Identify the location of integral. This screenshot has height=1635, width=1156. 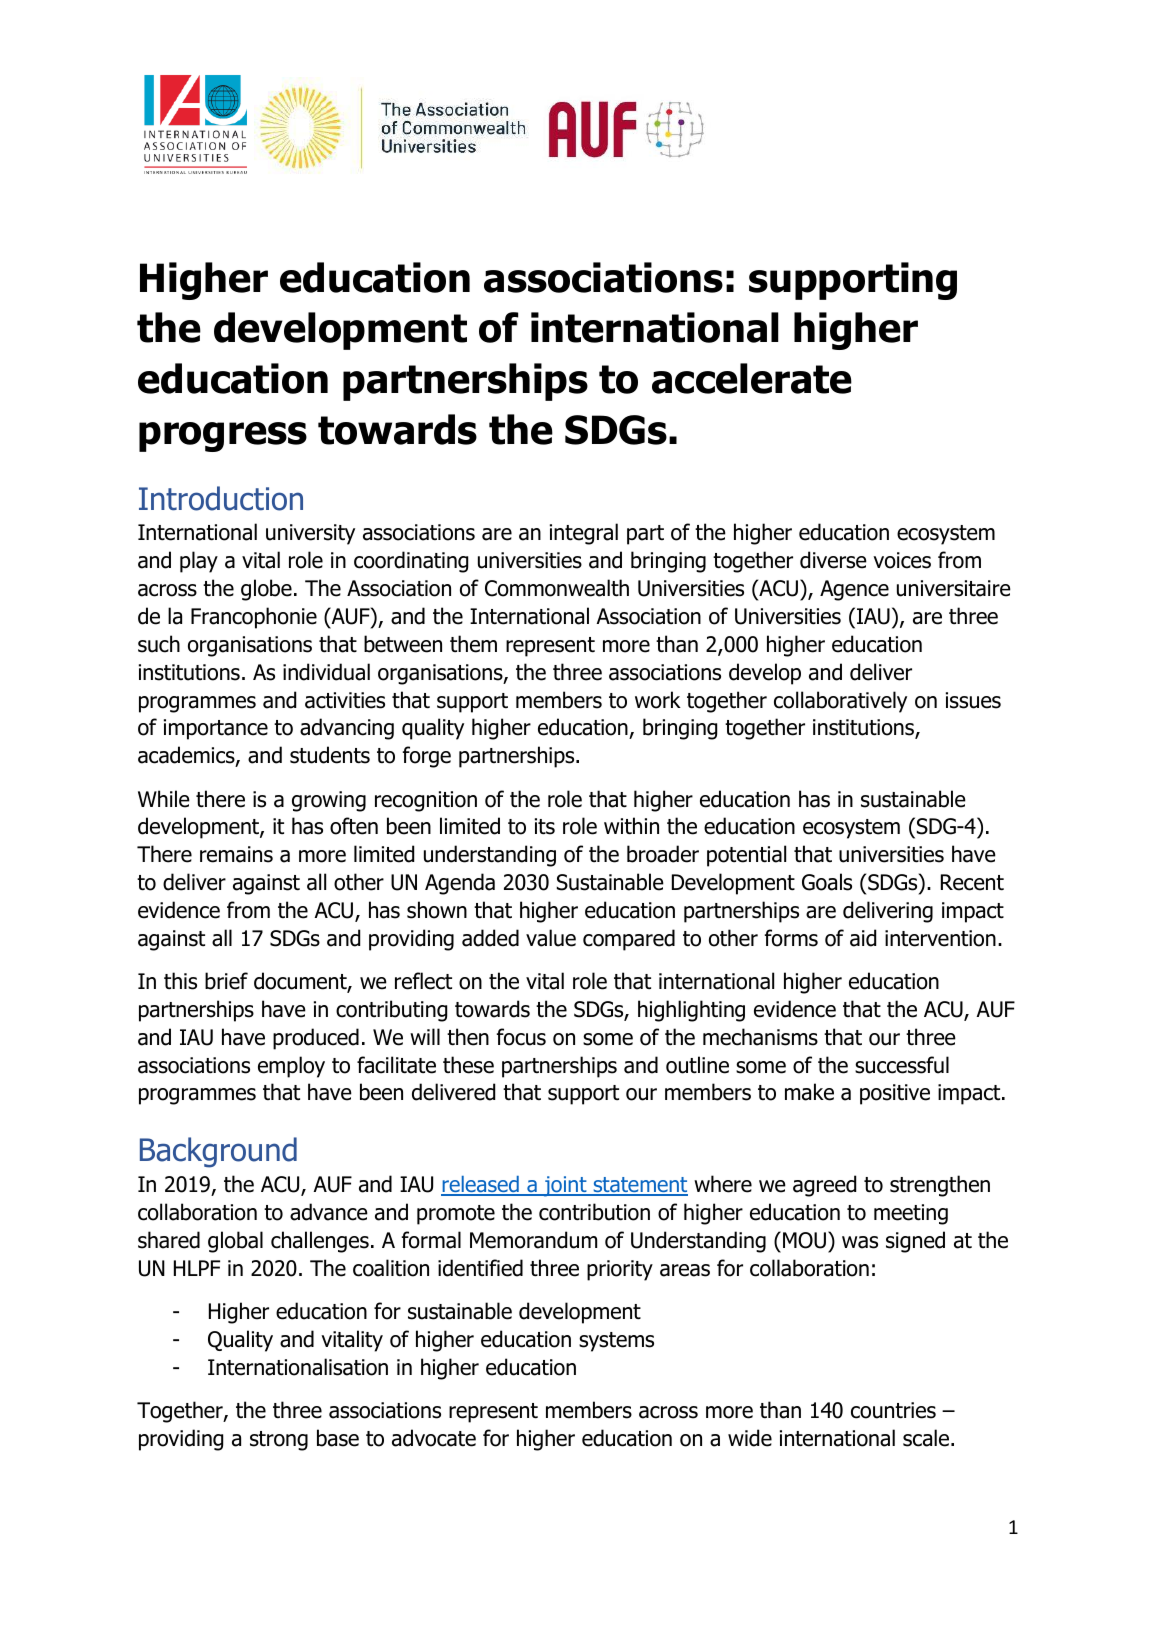
(584, 534).
